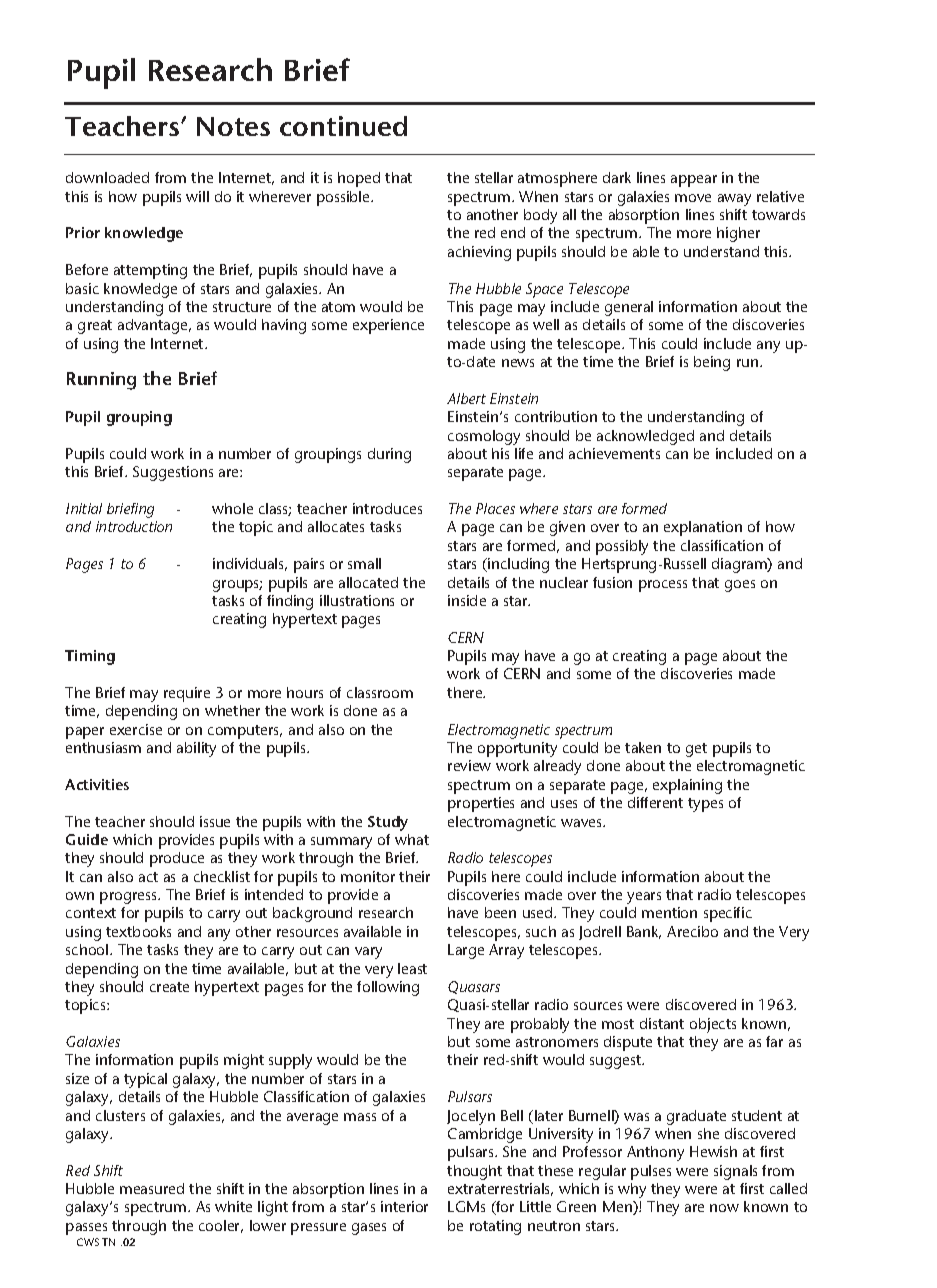  What do you see at coordinates (197, 196) in the image?
I see `will` at bounding box center [197, 196].
